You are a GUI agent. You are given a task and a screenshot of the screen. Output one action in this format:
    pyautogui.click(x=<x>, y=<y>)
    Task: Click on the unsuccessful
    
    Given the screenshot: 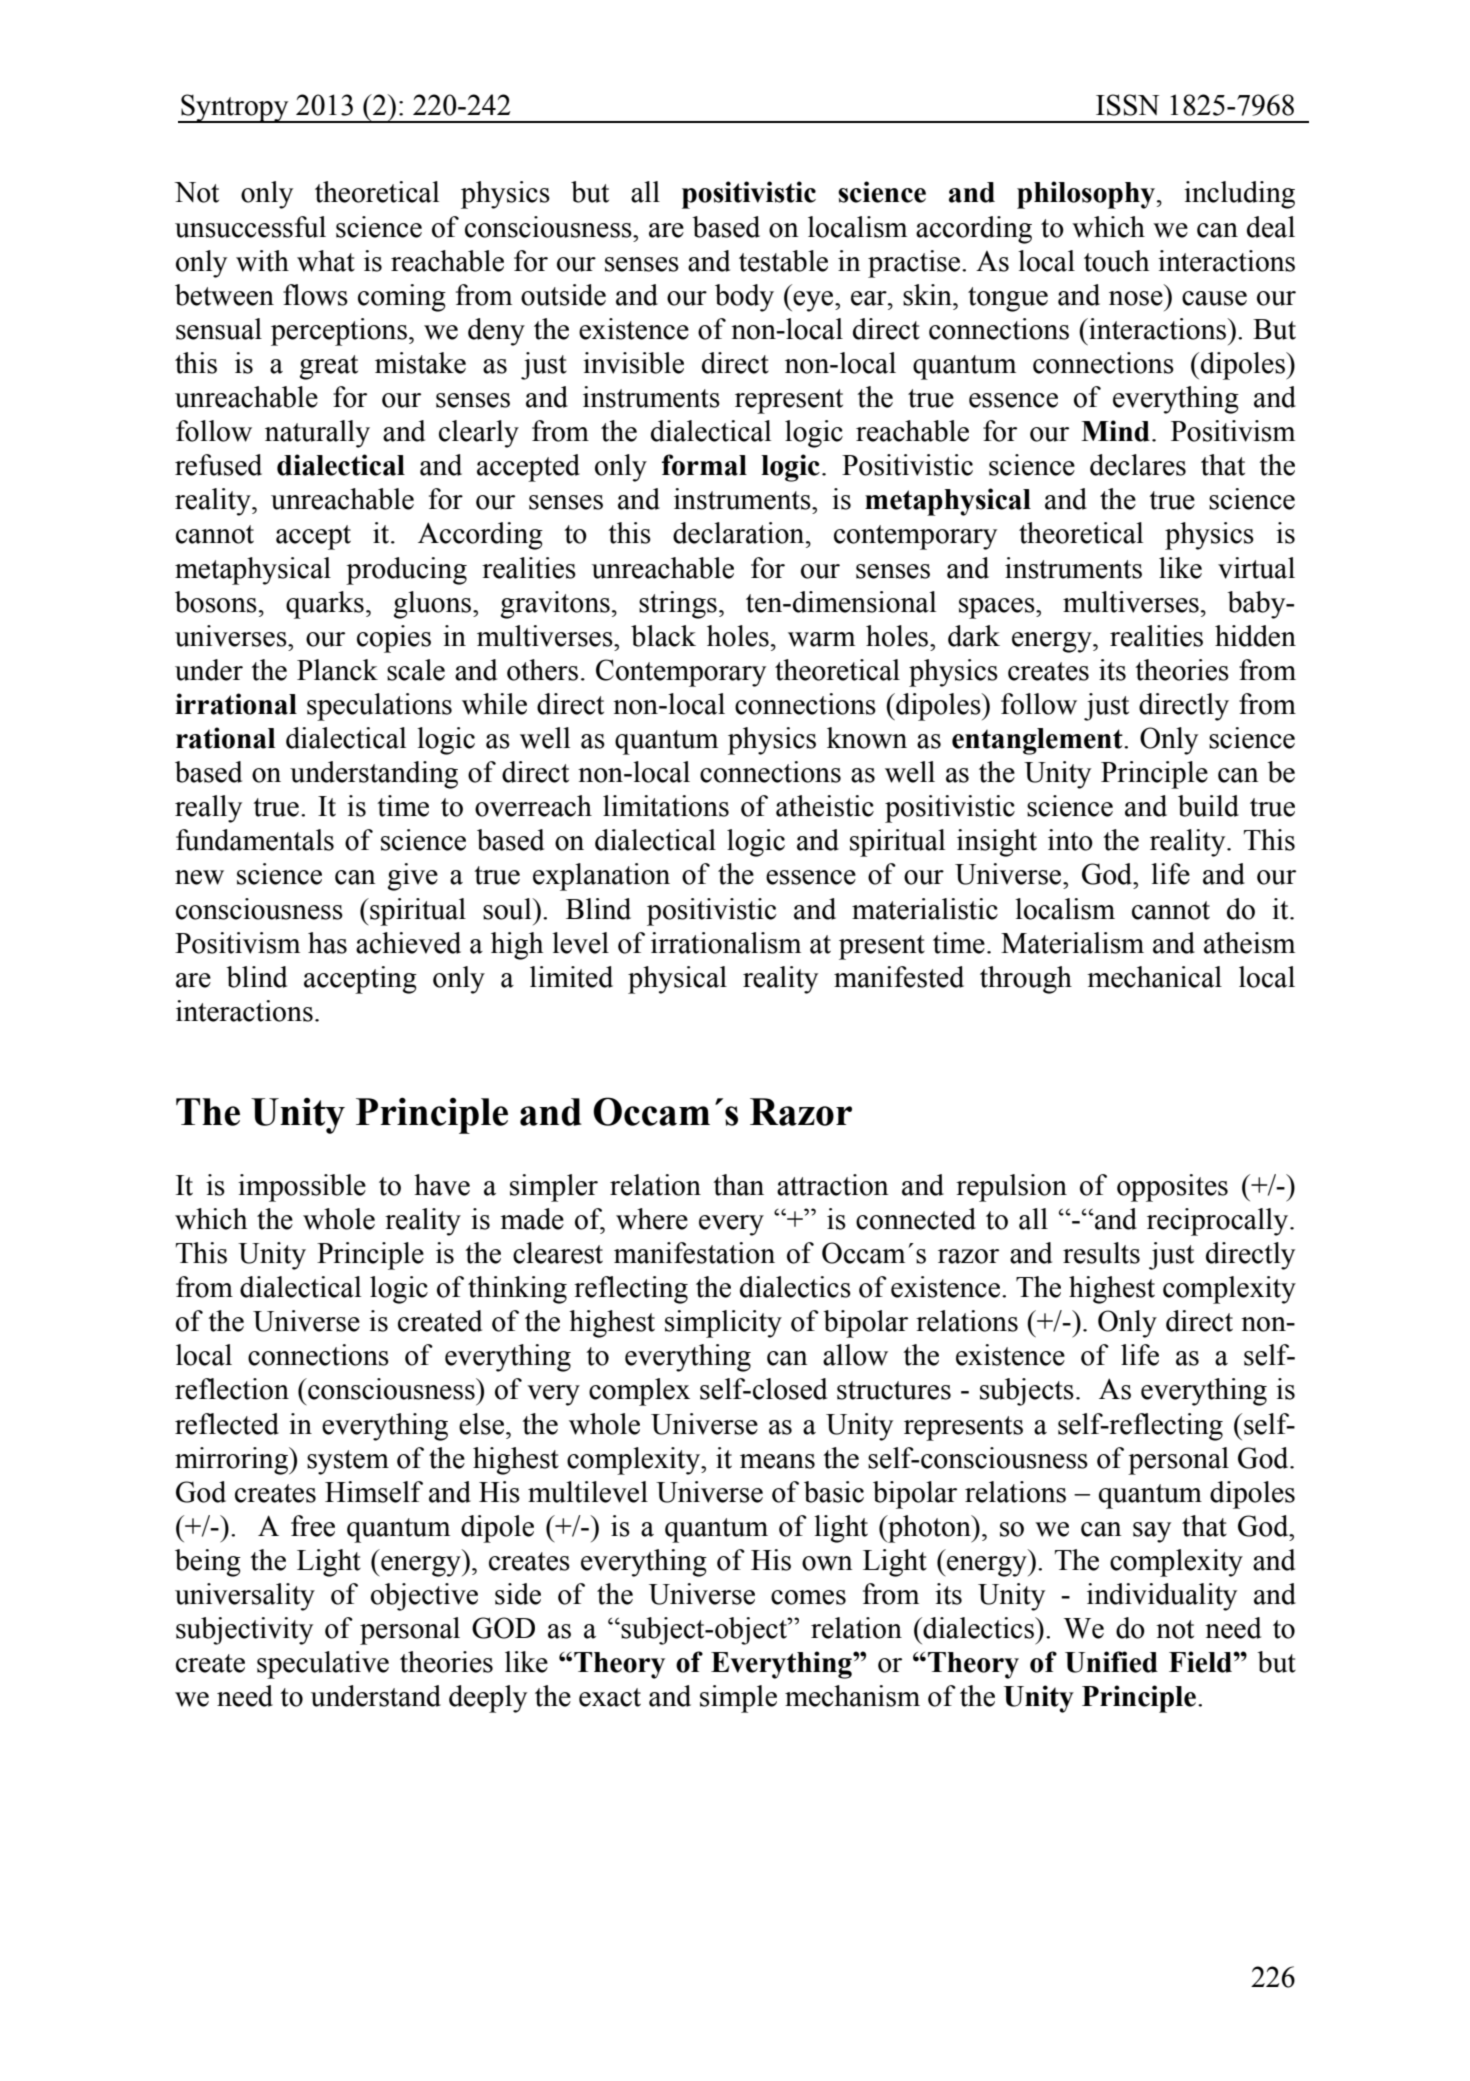 What is the action you would take?
    pyautogui.click(x=250, y=227)
